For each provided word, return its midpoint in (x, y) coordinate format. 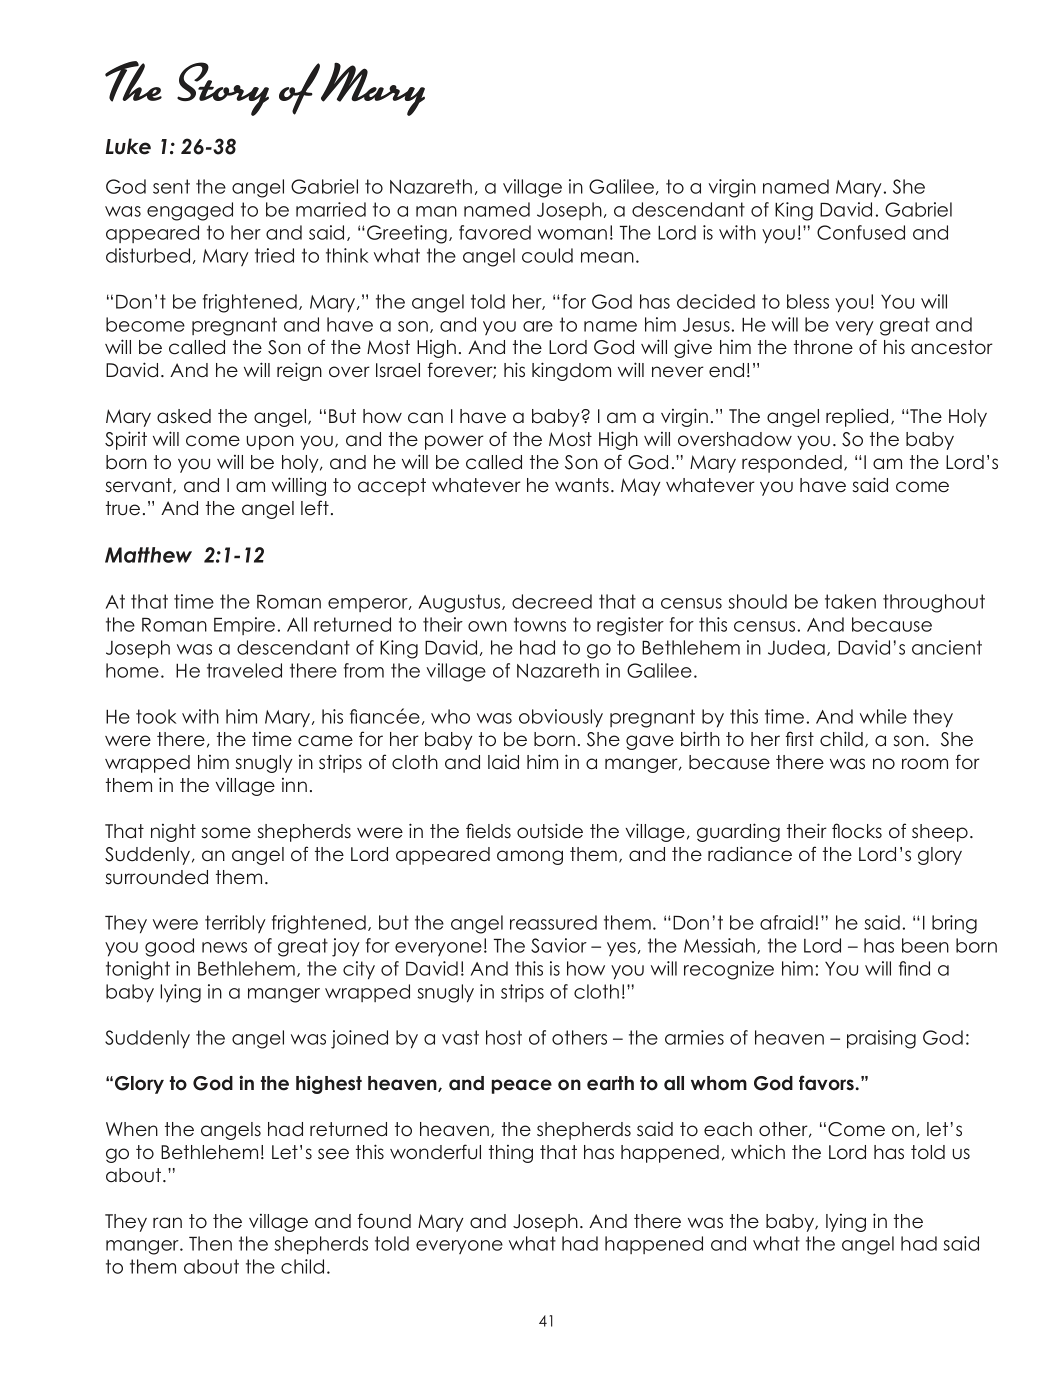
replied (857, 417)
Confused (861, 232)
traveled (244, 670)
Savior (559, 945)
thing (511, 1154)
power (454, 442)
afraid (786, 922)
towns (540, 624)
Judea (796, 647)
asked (184, 416)
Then (210, 1243)
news (224, 947)
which (758, 1152)
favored (495, 232)
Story (223, 89)
